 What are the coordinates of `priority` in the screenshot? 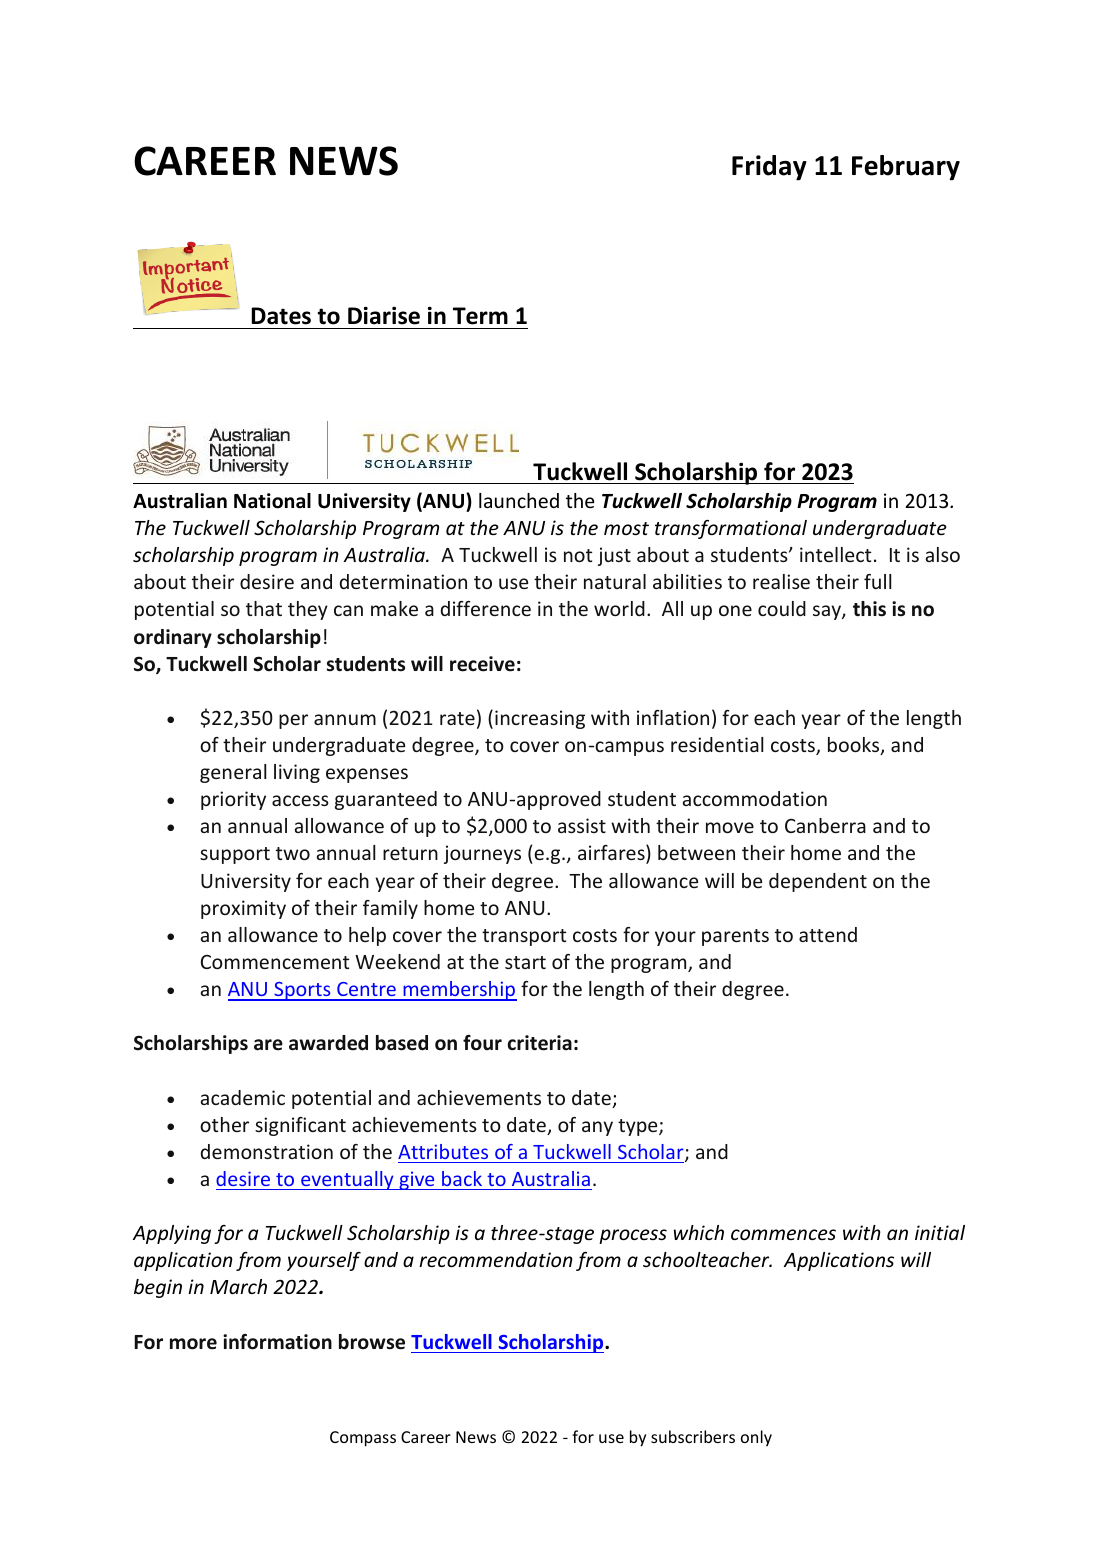 It's located at (233, 800).
